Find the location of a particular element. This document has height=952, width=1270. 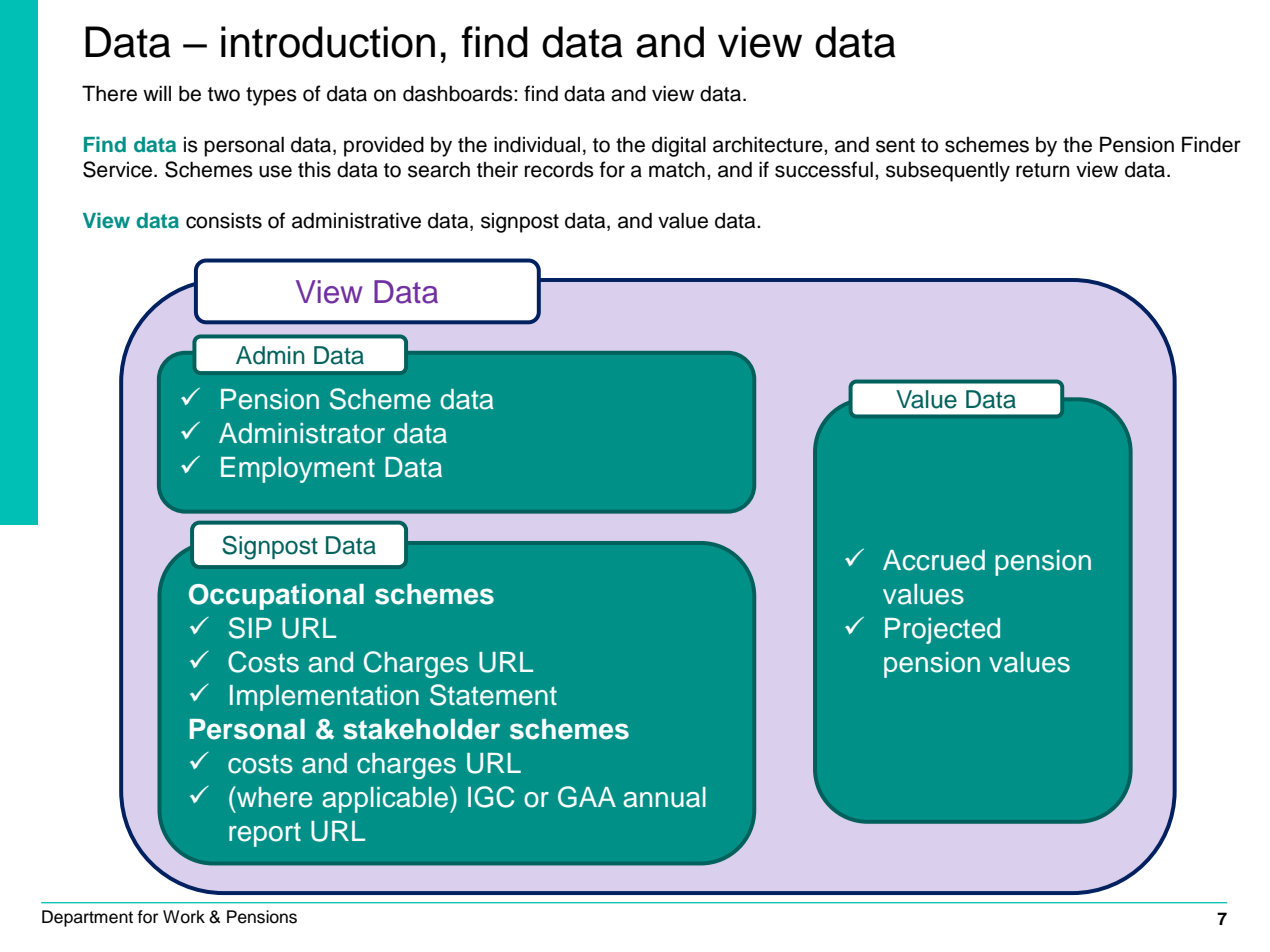

subsequently is located at coordinates (948, 171).
